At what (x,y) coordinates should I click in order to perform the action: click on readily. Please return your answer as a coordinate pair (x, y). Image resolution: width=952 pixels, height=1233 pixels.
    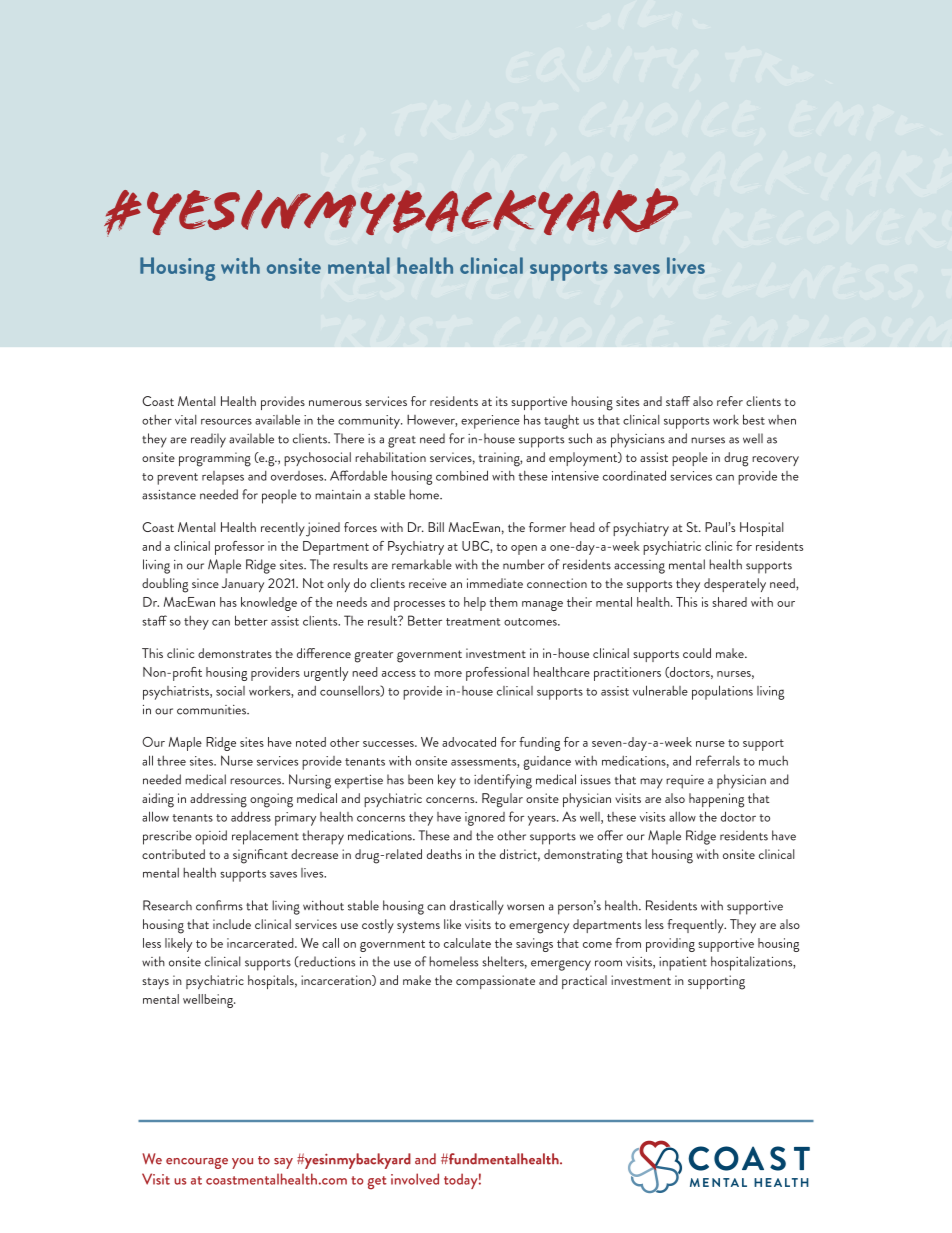
    Looking at the image, I should click on (208, 440).
